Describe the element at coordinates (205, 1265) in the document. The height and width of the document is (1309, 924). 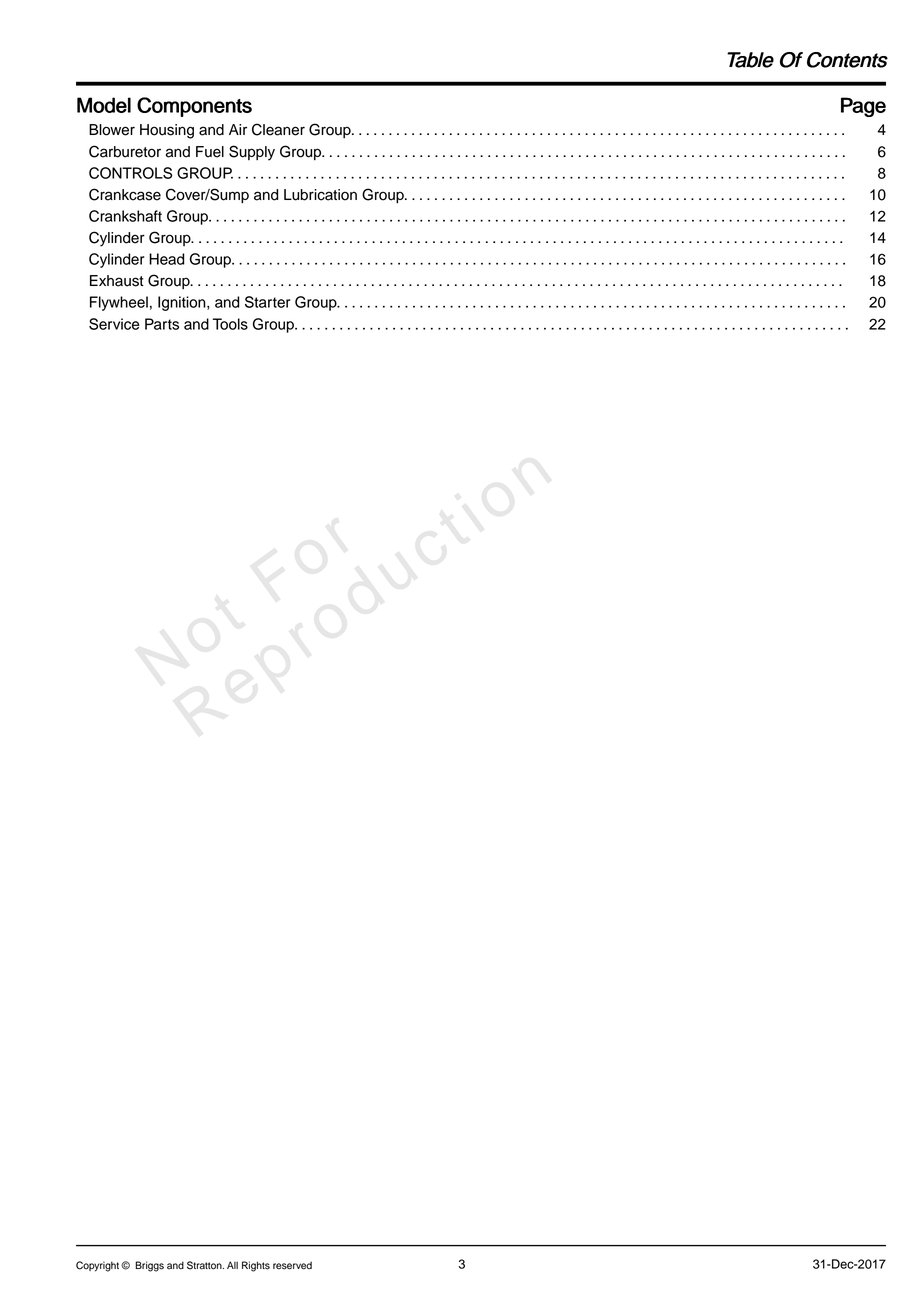
I see `Stratton` at that location.
